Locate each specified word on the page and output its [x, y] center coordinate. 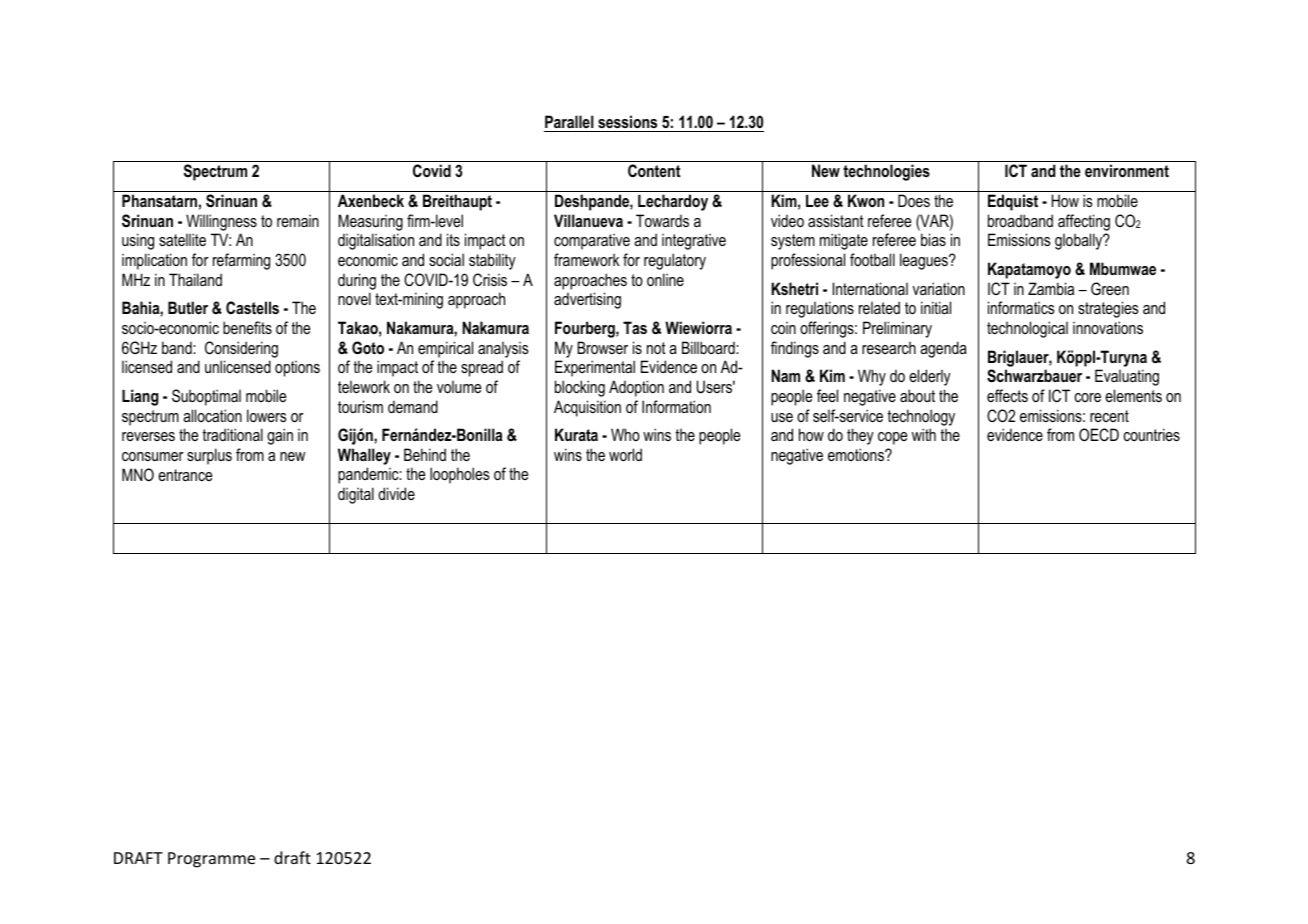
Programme [211, 860]
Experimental [595, 368]
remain [298, 221]
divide [396, 493]
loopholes [460, 475]
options [297, 369]
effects [1007, 395]
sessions [627, 121]
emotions [857, 454]
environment [1127, 170]
